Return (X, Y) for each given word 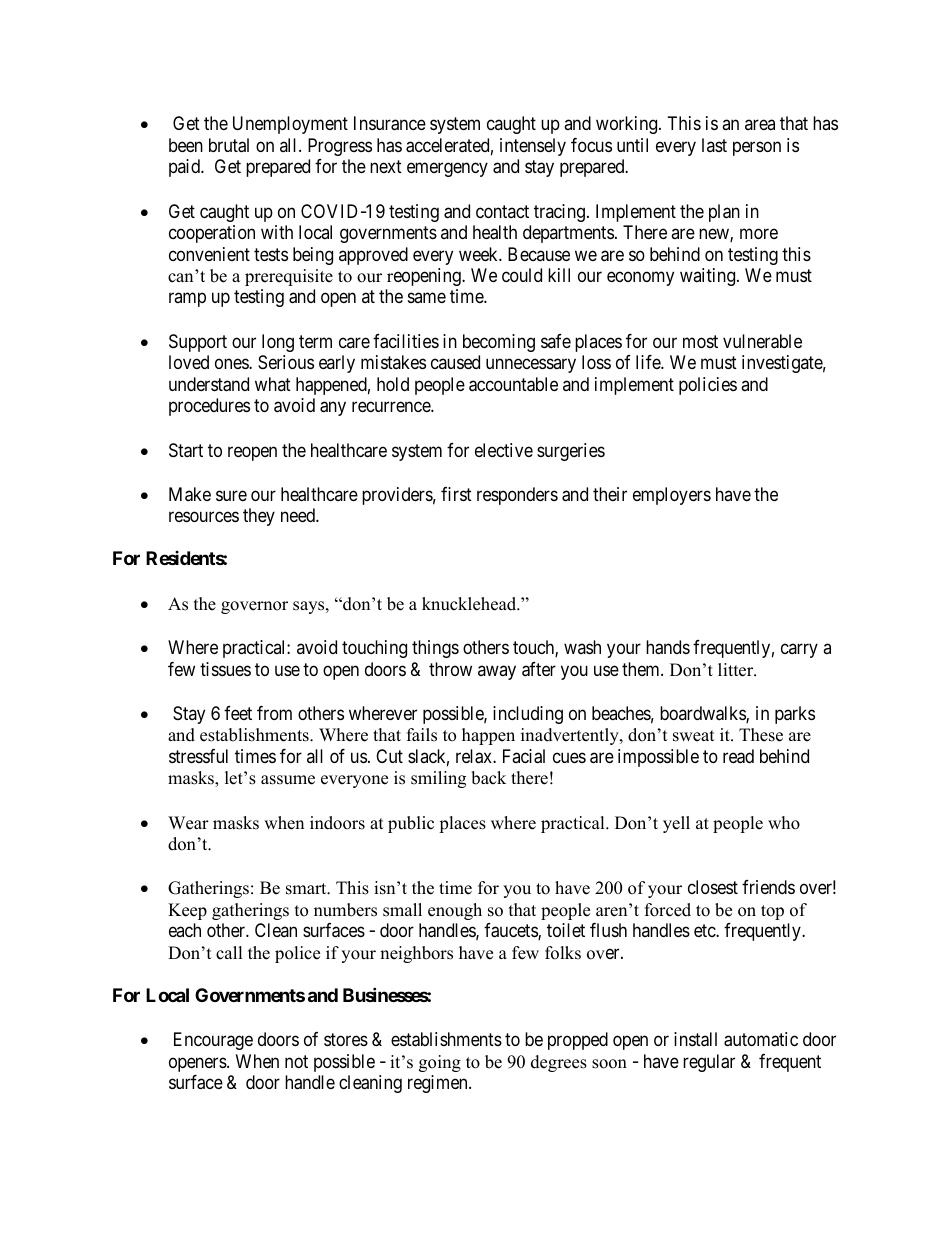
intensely (533, 147)
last (714, 145)
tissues (225, 669)
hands (668, 647)
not (296, 1061)
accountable (513, 384)
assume (288, 780)
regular (709, 1063)
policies (708, 386)
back (488, 778)
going (440, 1063)
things (435, 649)
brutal (229, 145)
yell (676, 824)
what (273, 384)
